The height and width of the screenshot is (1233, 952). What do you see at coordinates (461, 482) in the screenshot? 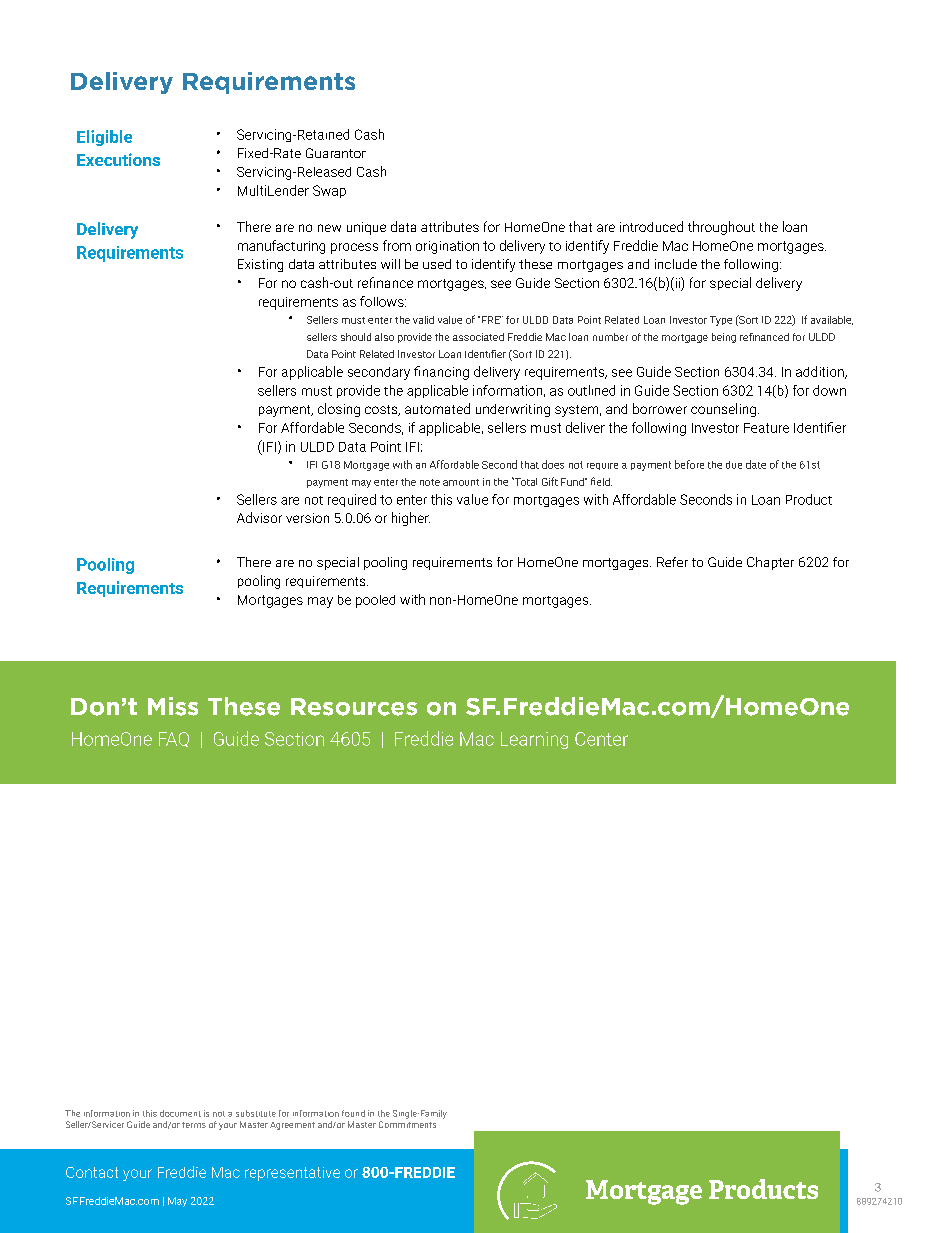
I see `amount` at bounding box center [461, 482].
